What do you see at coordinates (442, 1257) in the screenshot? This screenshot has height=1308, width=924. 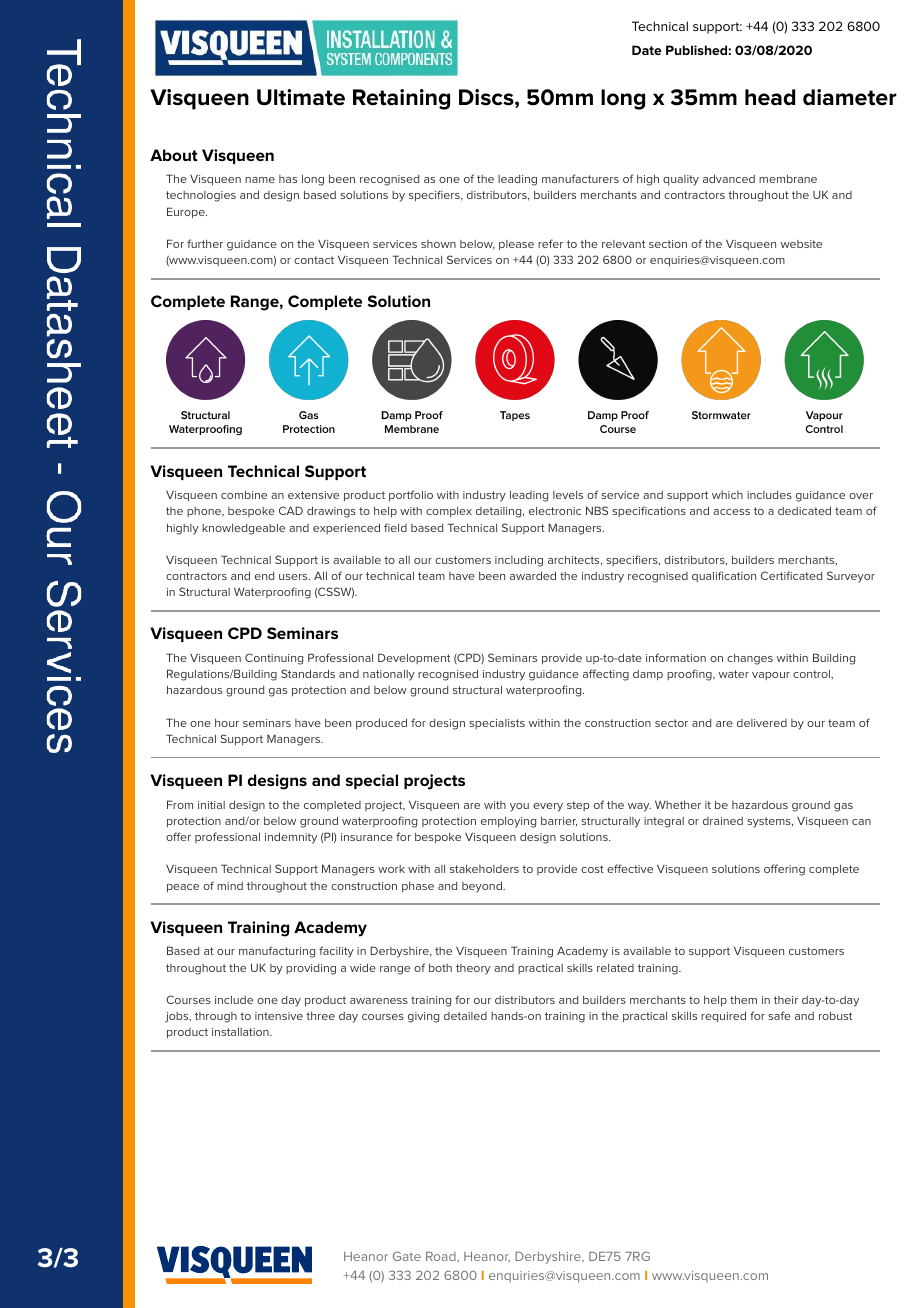 I see `Road` at bounding box center [442, 1257].
